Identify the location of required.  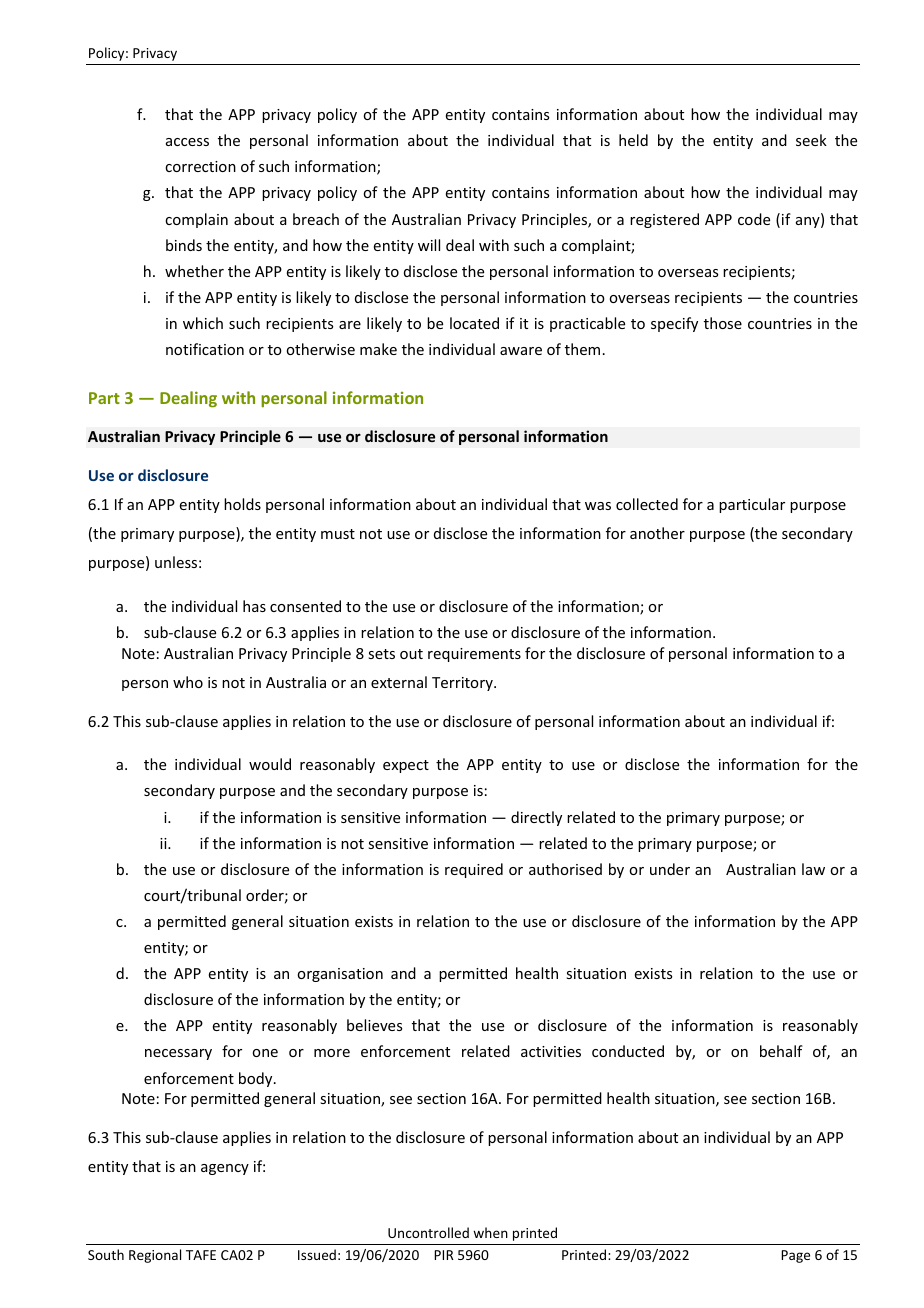
(474, 870).
